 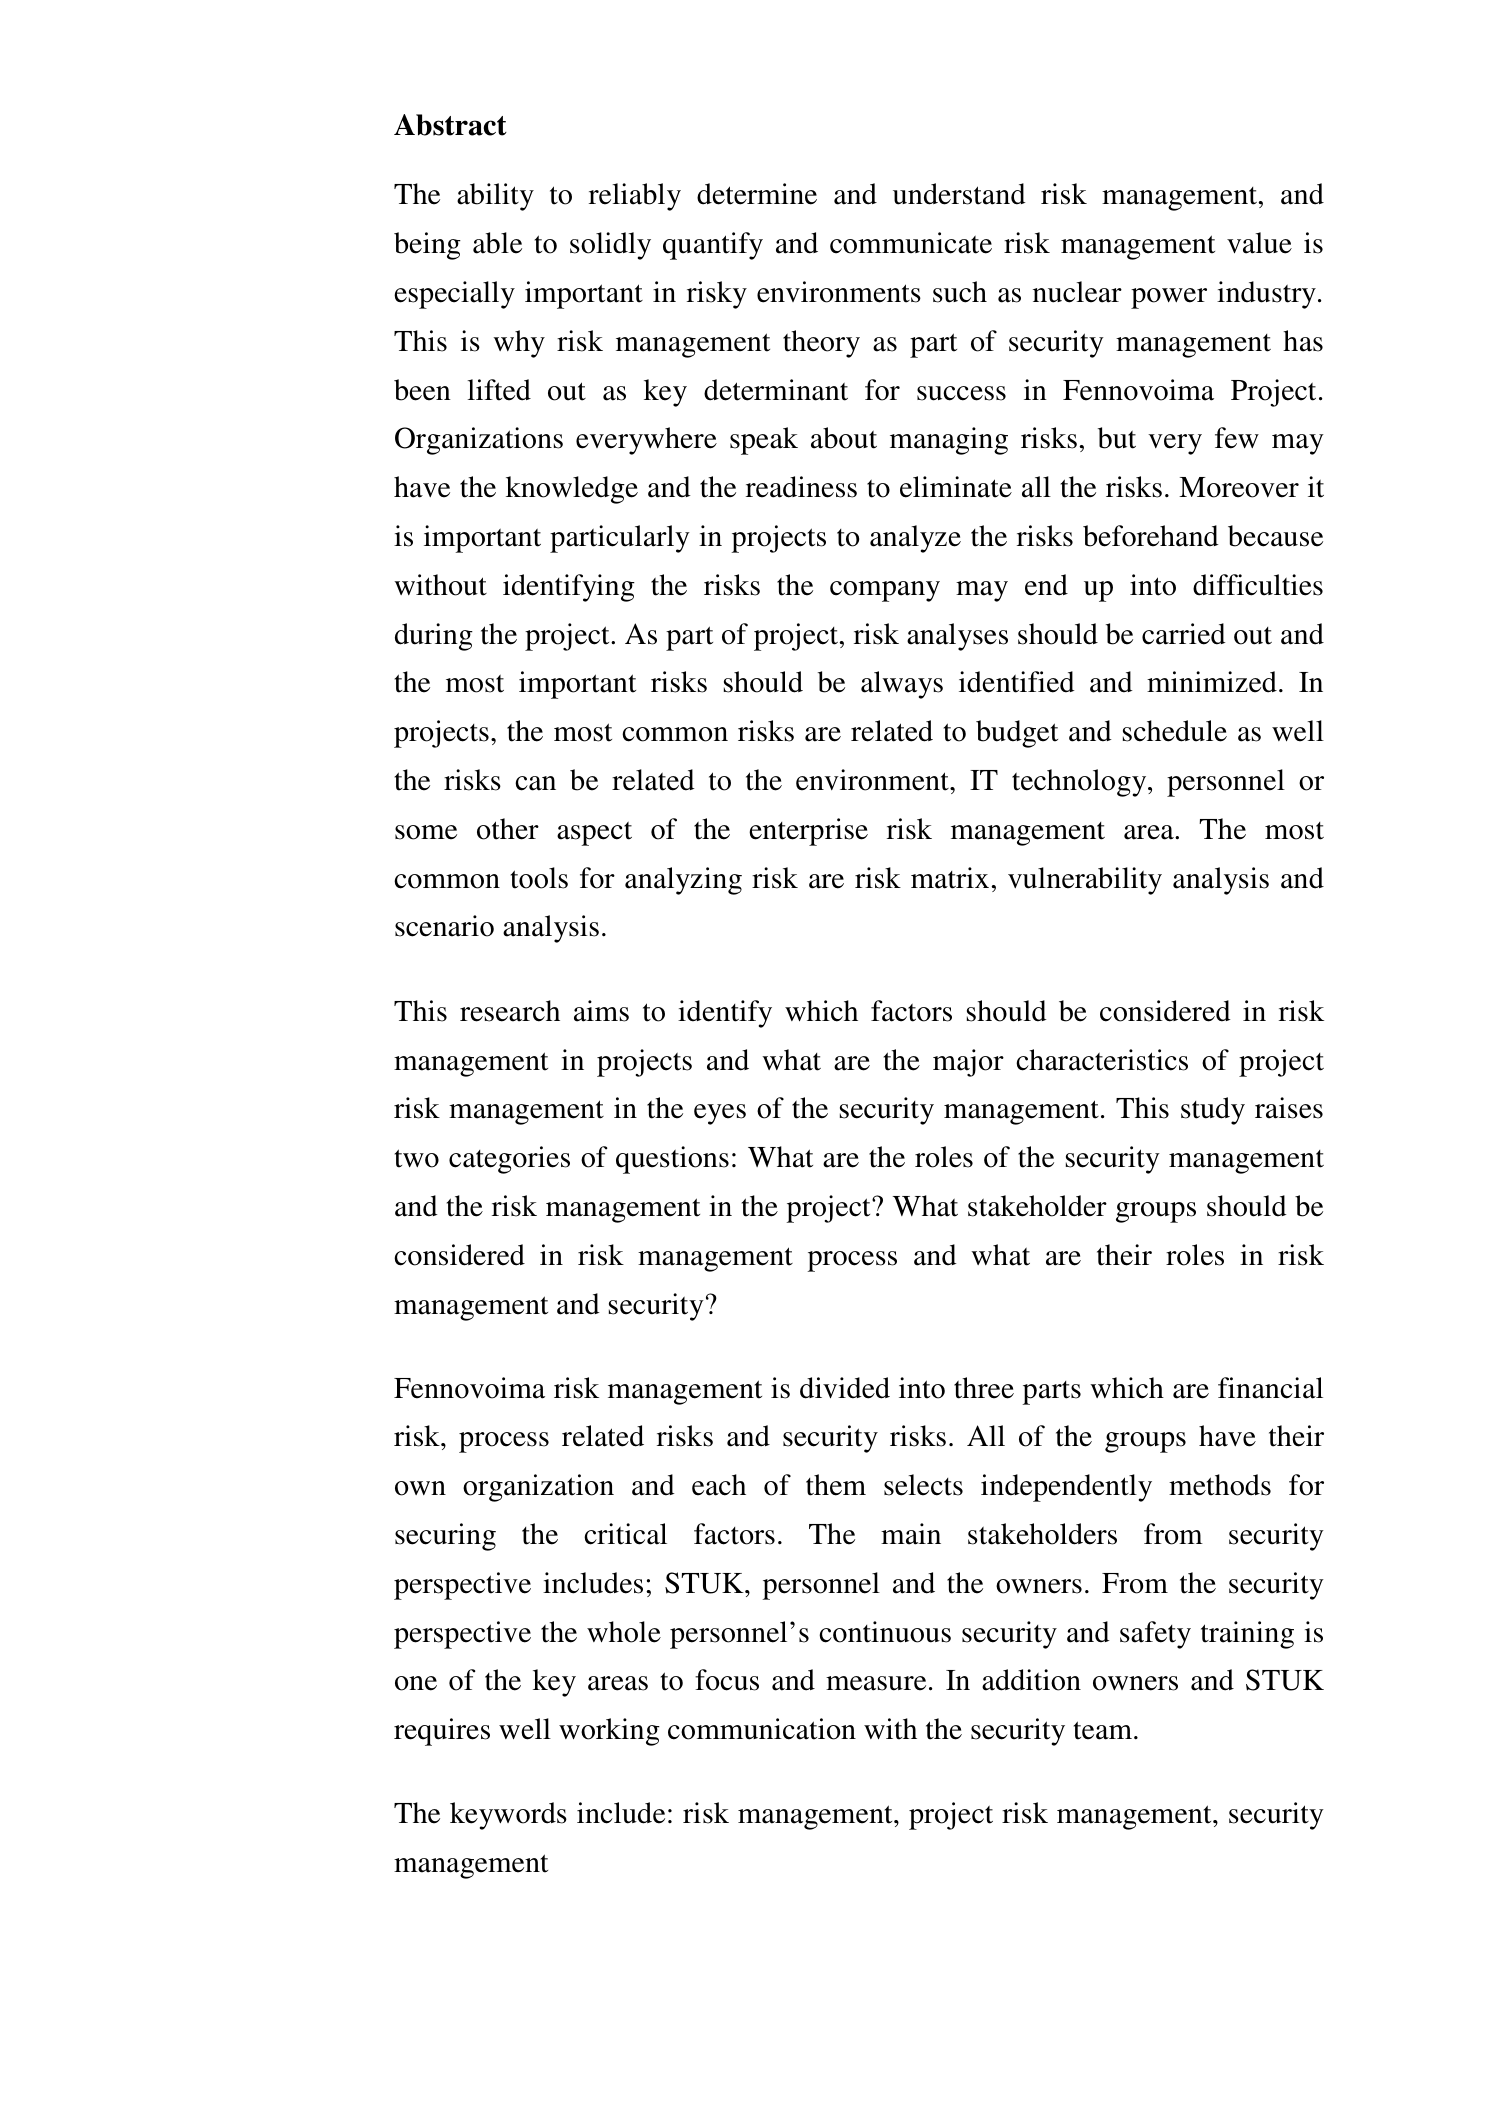 What do you see at coordinates (876, 1683) in the screenshot?
I see `measure` at bounding box center [876, 1683].
